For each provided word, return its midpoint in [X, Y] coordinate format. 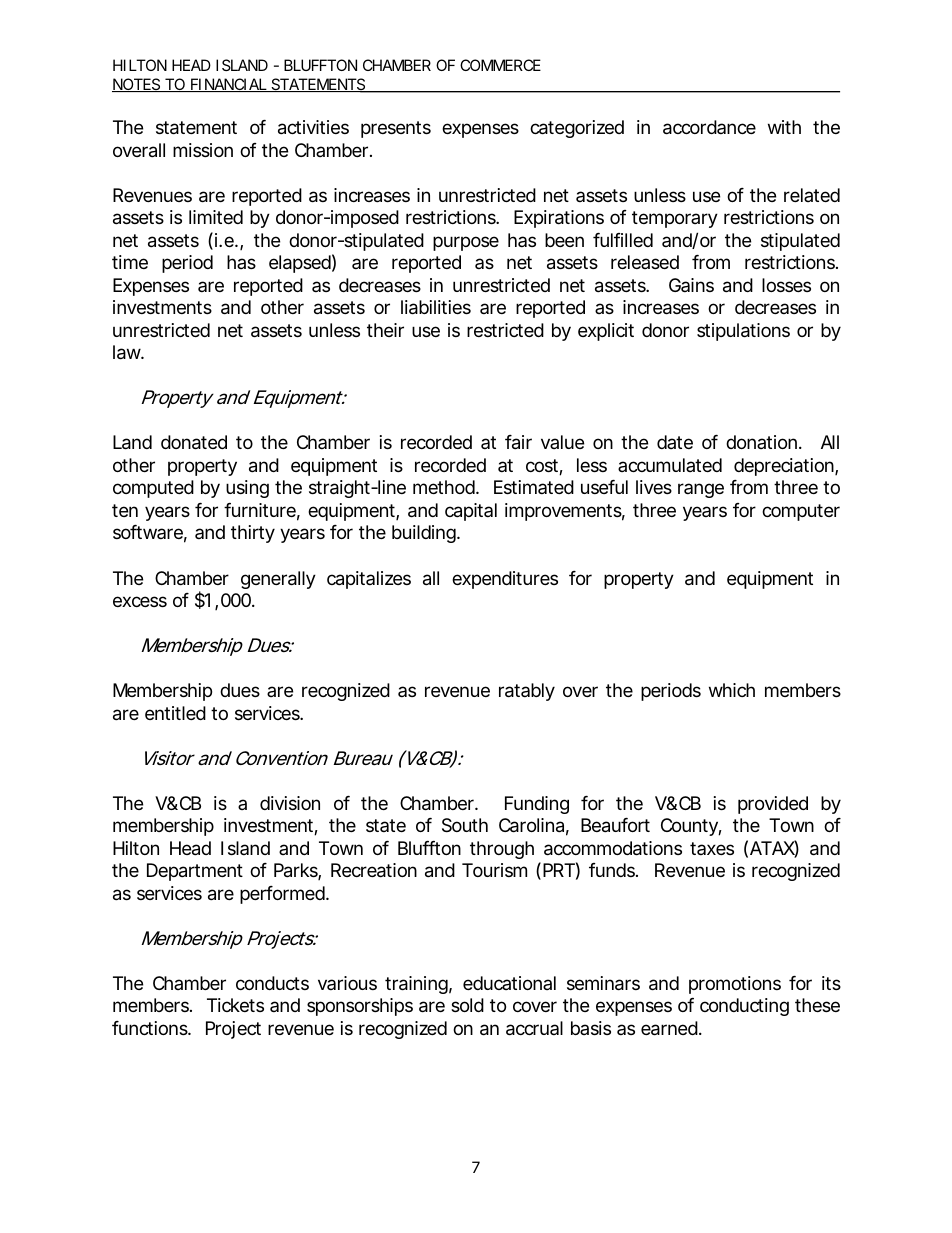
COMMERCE [500, 65]
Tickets [235, 1005]
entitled [175, 713]
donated [194, 442]
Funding [537, 805]
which [732, 690]
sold [467, 1005]
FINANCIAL [229, 85]
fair [518, 442]
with [784, 127]
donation [761, 442]
